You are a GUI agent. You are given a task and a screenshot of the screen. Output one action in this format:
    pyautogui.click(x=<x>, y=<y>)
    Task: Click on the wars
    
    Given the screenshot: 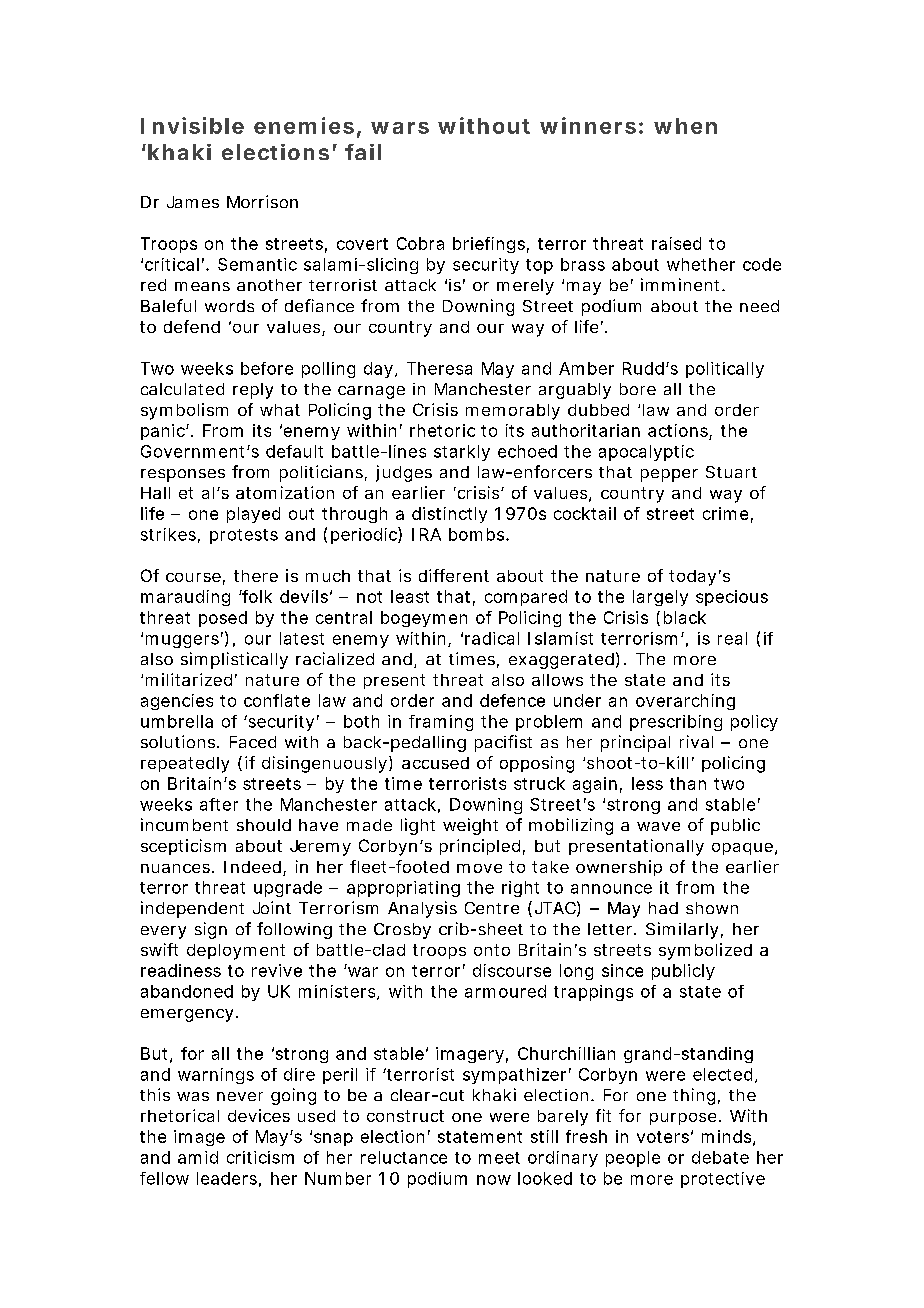 What is the action you would take?
    pyautogui.click(x=400, y=128)
